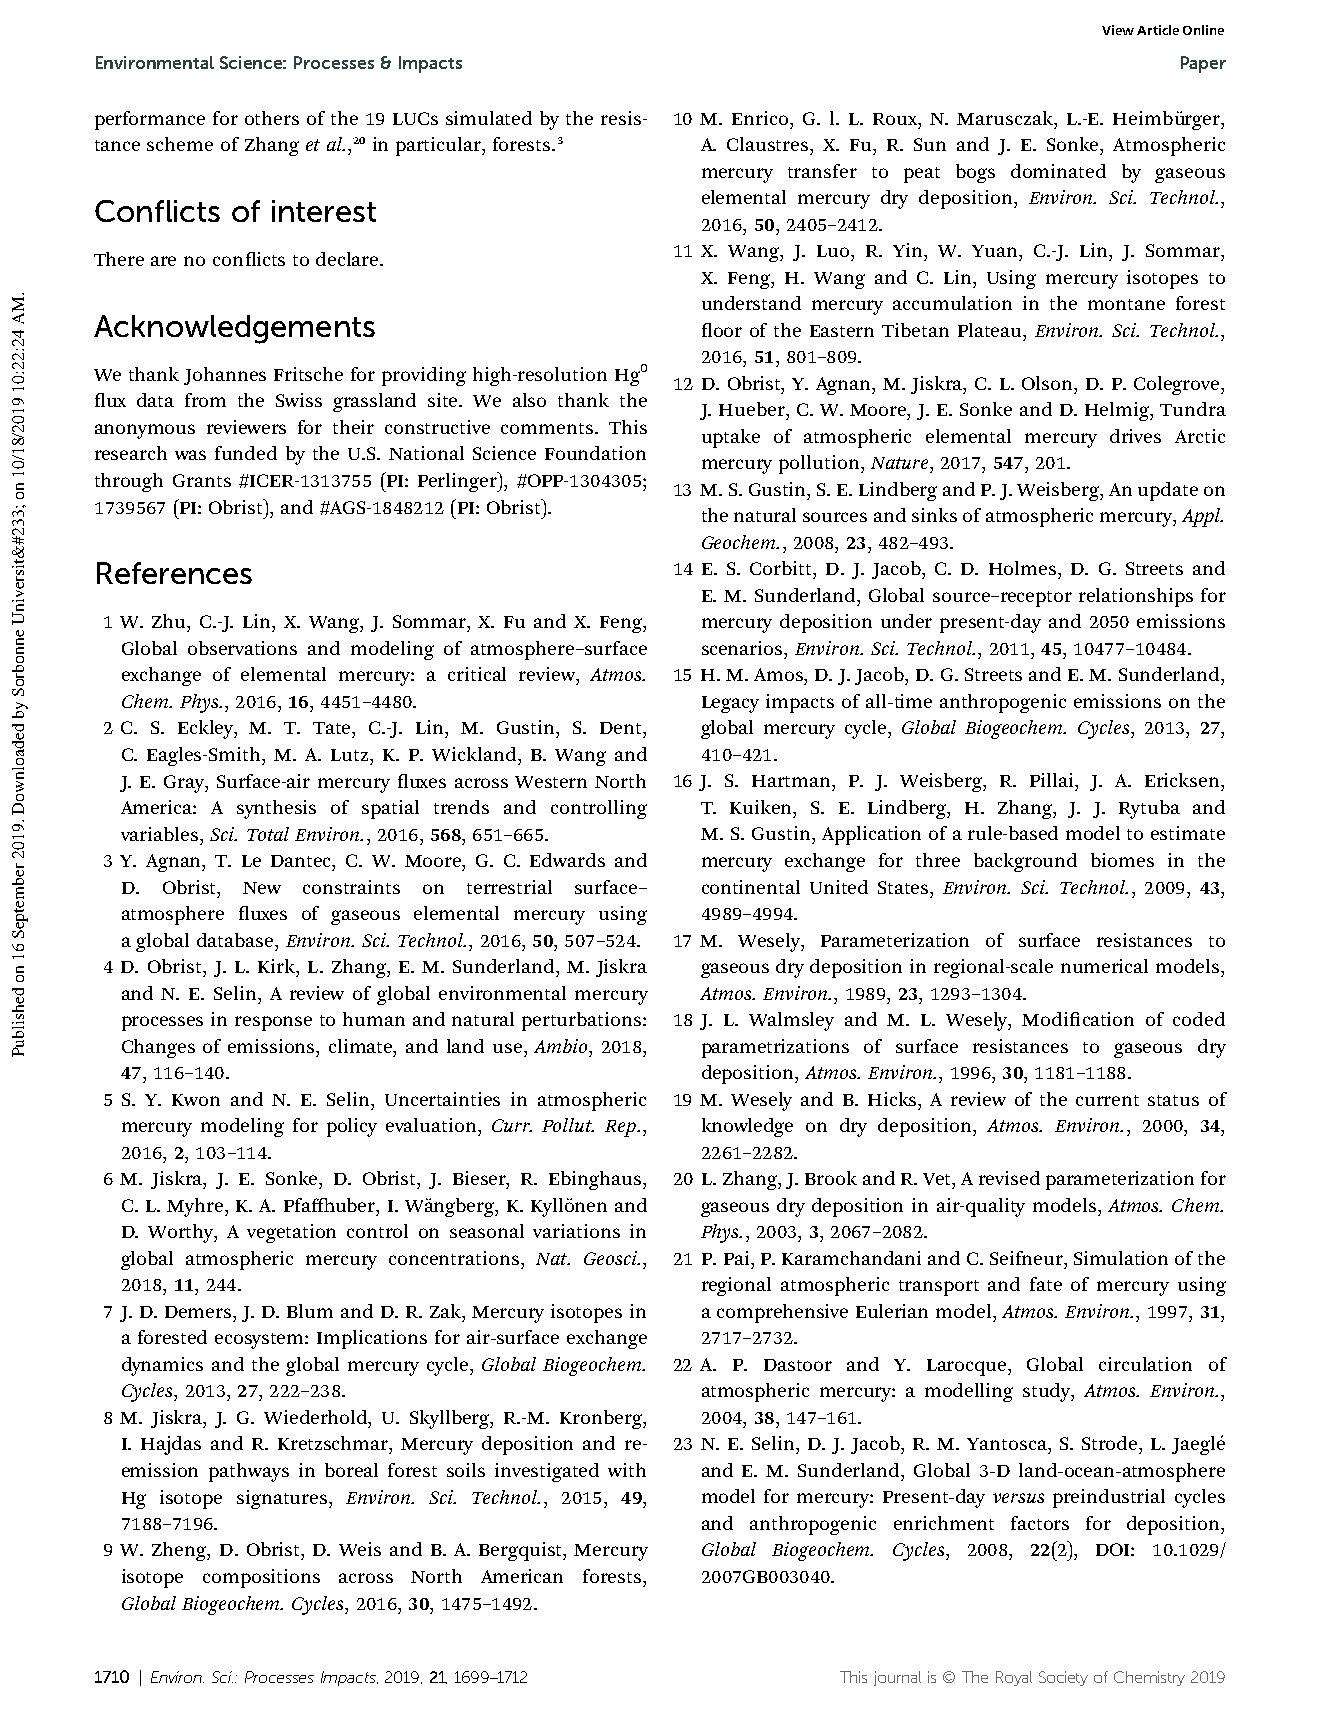 Image resolution: width=1320 pixels, height=1729 pixels. I want to click on Total, so click(268, 834).
